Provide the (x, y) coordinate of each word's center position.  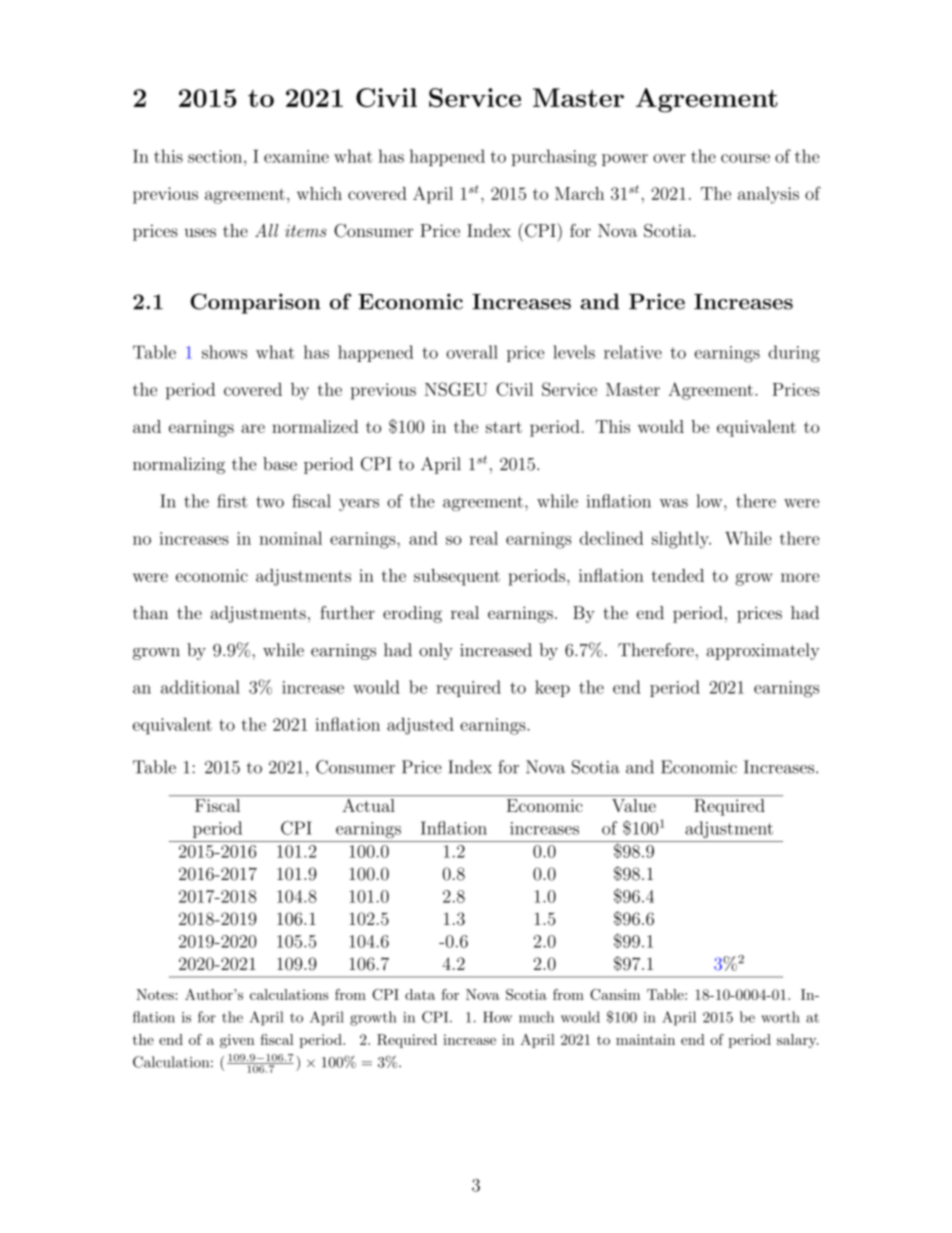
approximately (763, 651)
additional (200, 687)
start (504, 427)
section (216, 156)
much (536, 1017)
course (745, 158)
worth (780, 1017)
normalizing (179, 465)
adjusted (420, 726)
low (709, 501)
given (237, 1041)
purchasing (554, 158)
